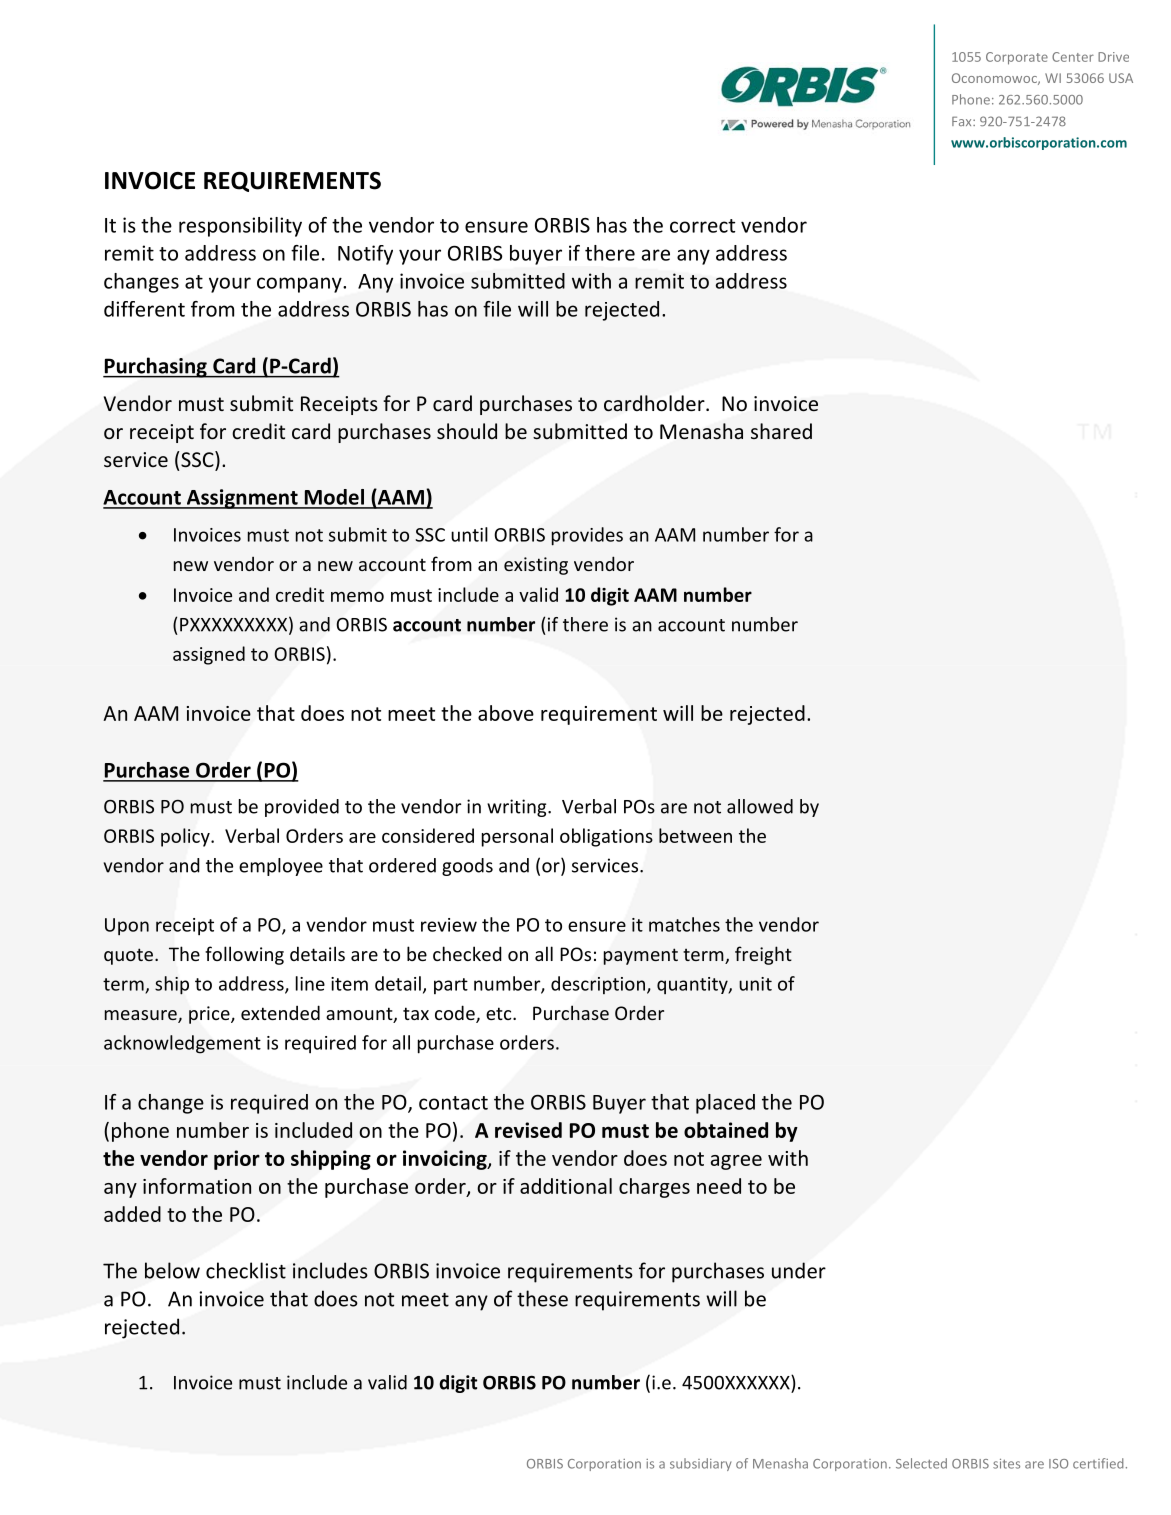 The image size is (1171, 1515). I want to click on subsidiary, so click(700, 1464).
